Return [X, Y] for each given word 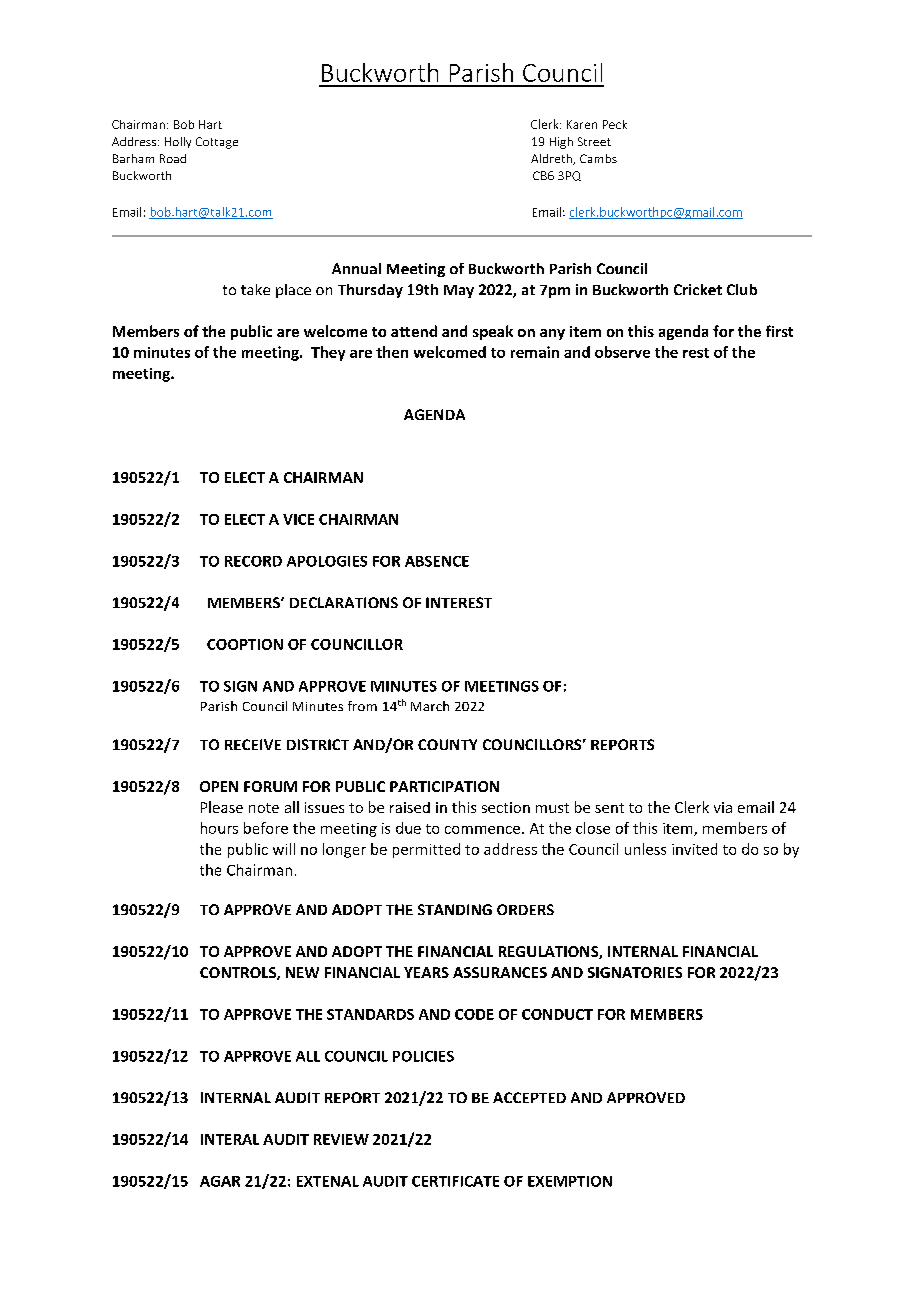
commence [482, 830]
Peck [615, 124]
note [264, 808]
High [561, 143]
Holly [178, 142]
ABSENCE [437, 561]
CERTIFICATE [455, 1181]
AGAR [220, 1181]
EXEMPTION [570, 1181]
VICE [298, 519]
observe [622, 352]
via [723, 807]
